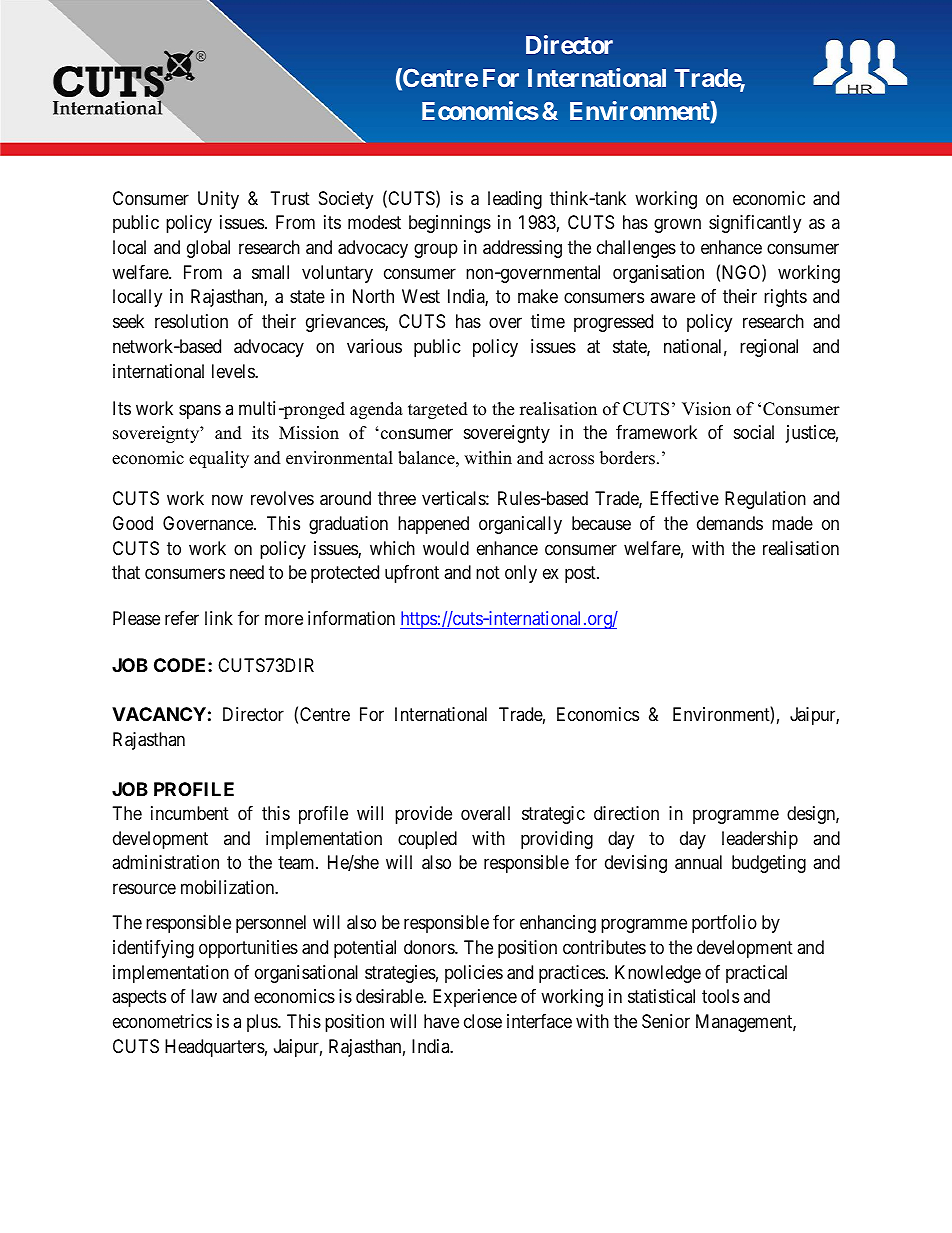  I want to click on beginnings, so click(450, 224).
